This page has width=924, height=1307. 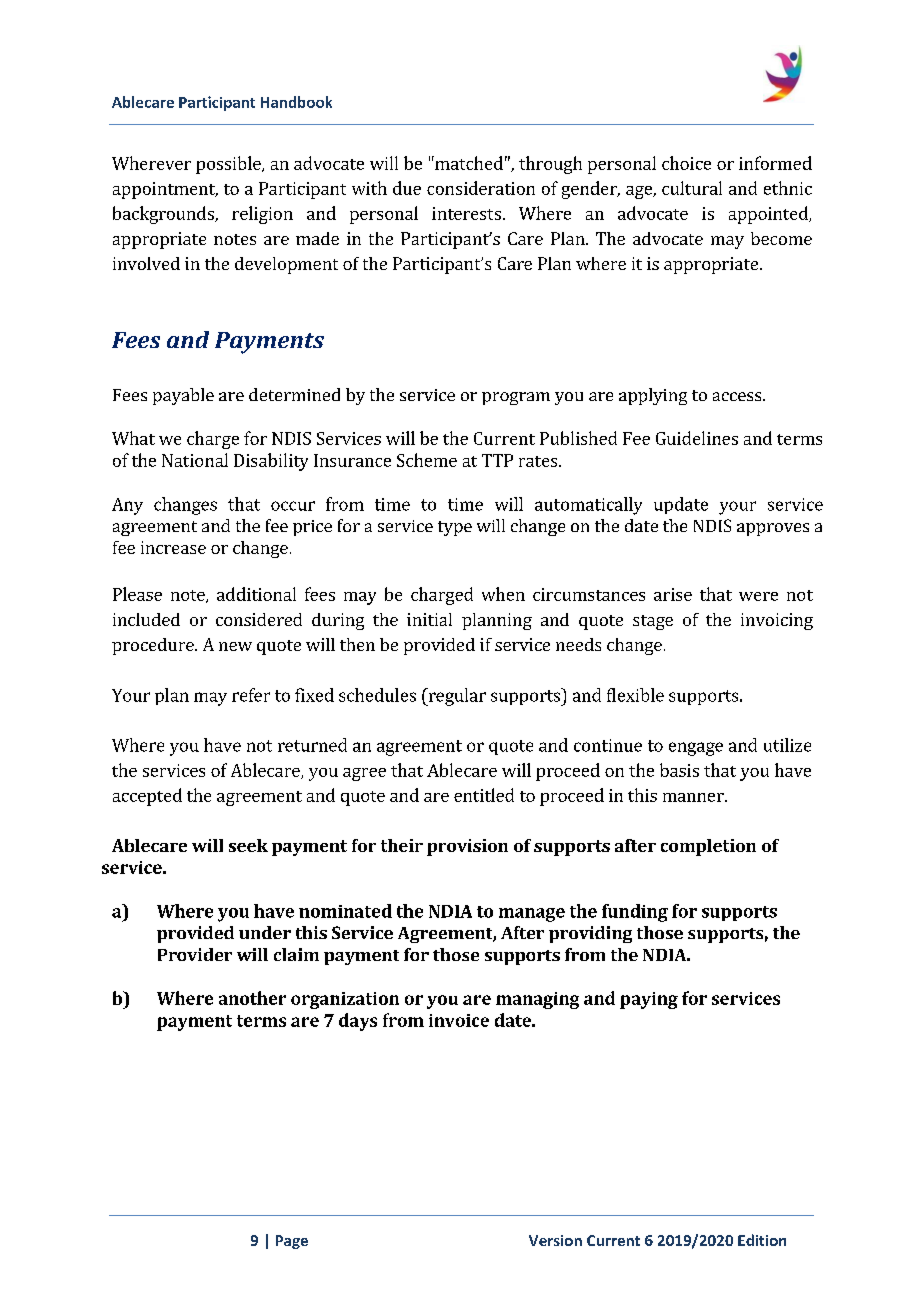 What do you see at coordinates (235, 646) in the page?
I see `new` at bounding box center [235, 646].
